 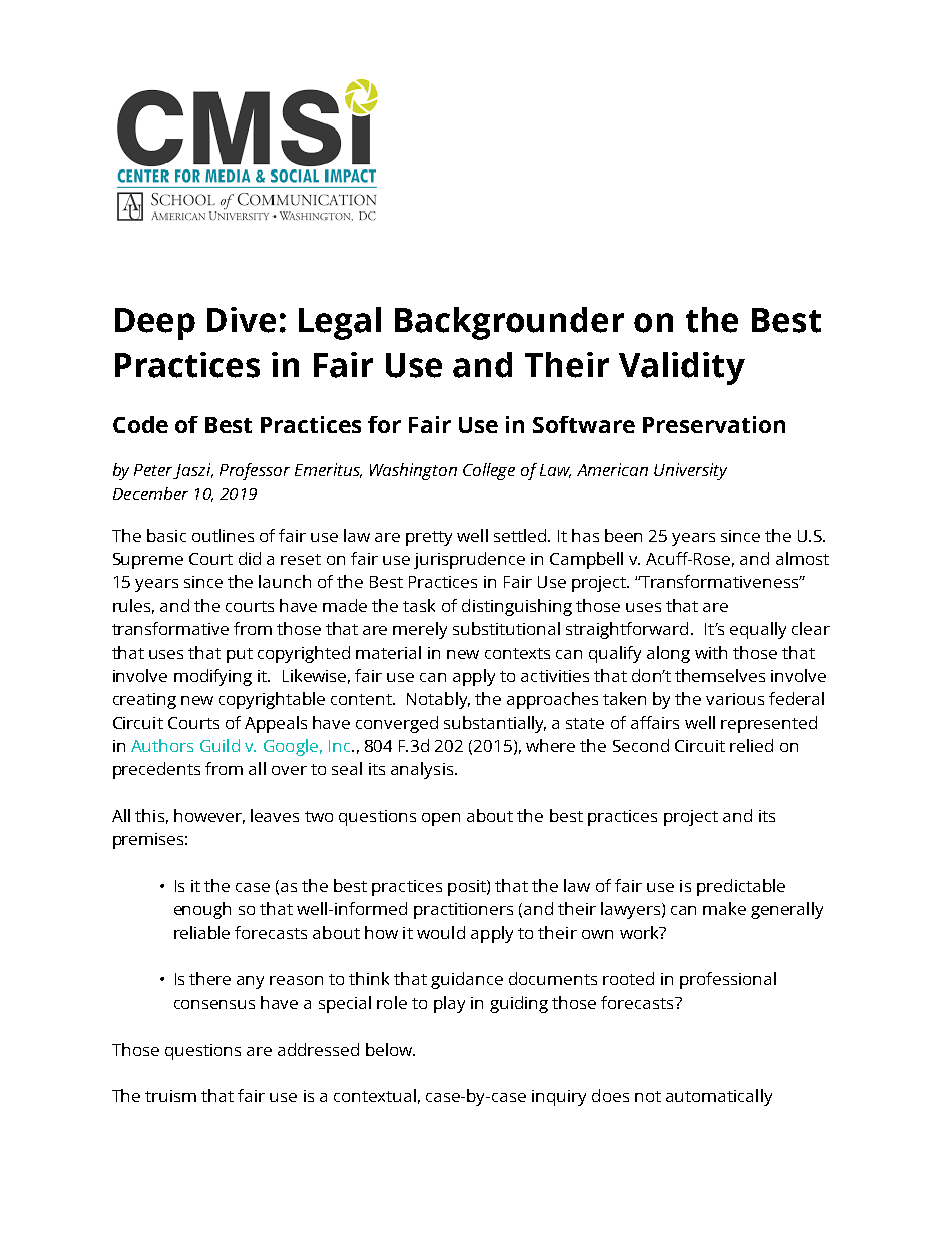 What do you see at coordinates (272, 700) in the screenshot?
I see `copyrightable` at bounding box center [272, 700].
